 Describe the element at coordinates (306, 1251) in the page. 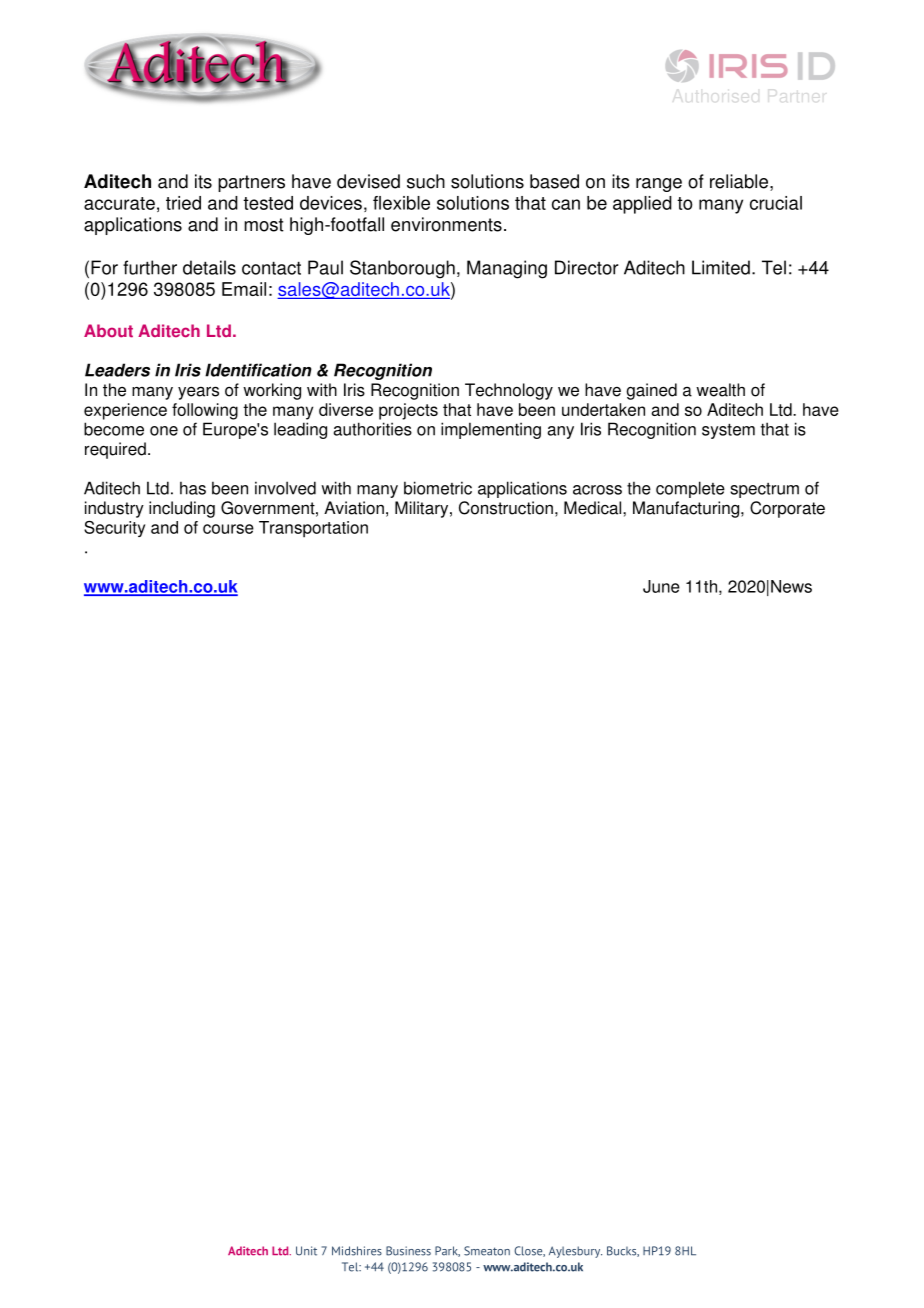

I see `Unit` at that location.
